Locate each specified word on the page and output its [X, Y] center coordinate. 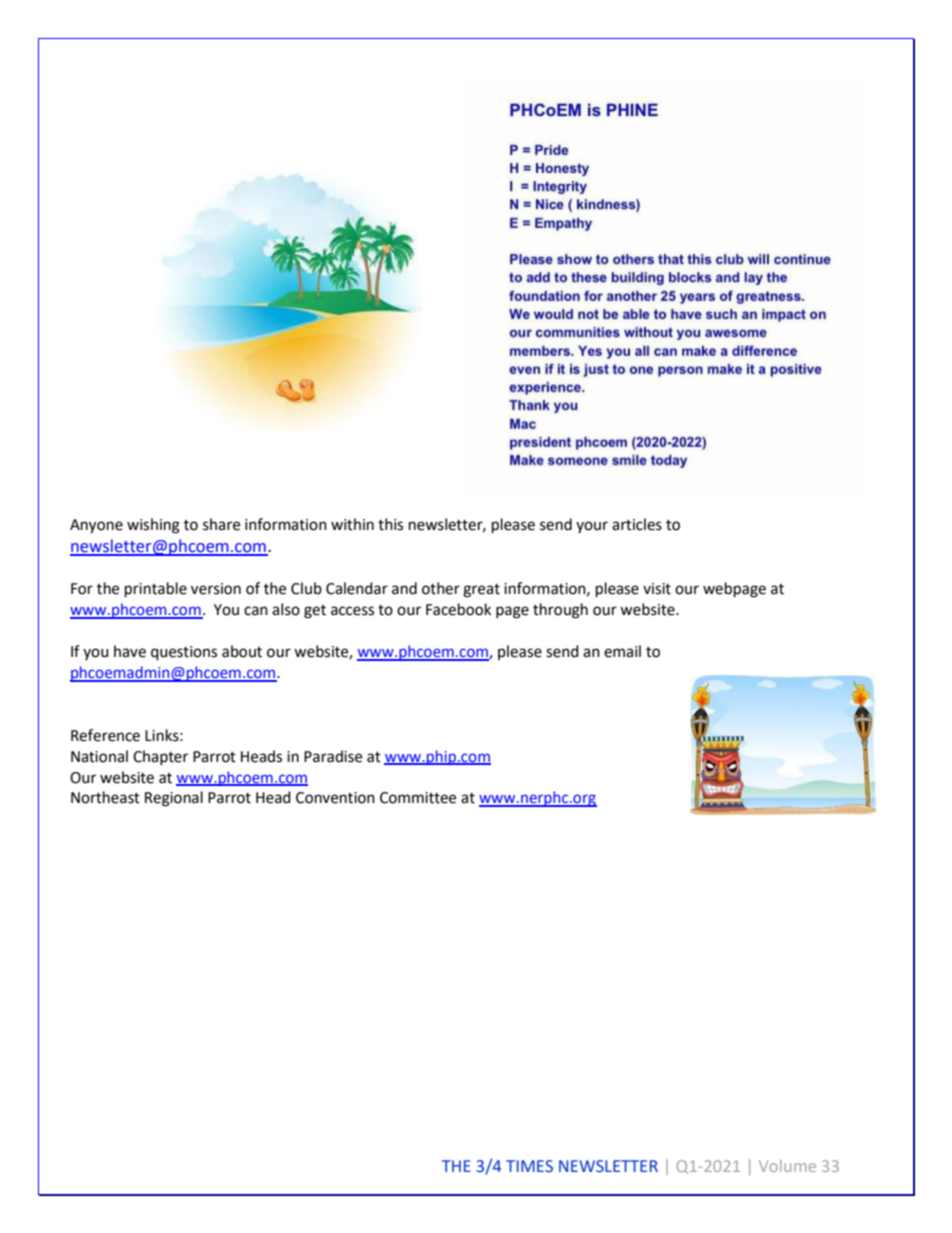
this [390, 524]
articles [637, 524]
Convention [335, 798]
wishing [153, 526]
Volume [787, 1166]
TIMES [529, 1166]
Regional [174, 799]
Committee [418, 798]
